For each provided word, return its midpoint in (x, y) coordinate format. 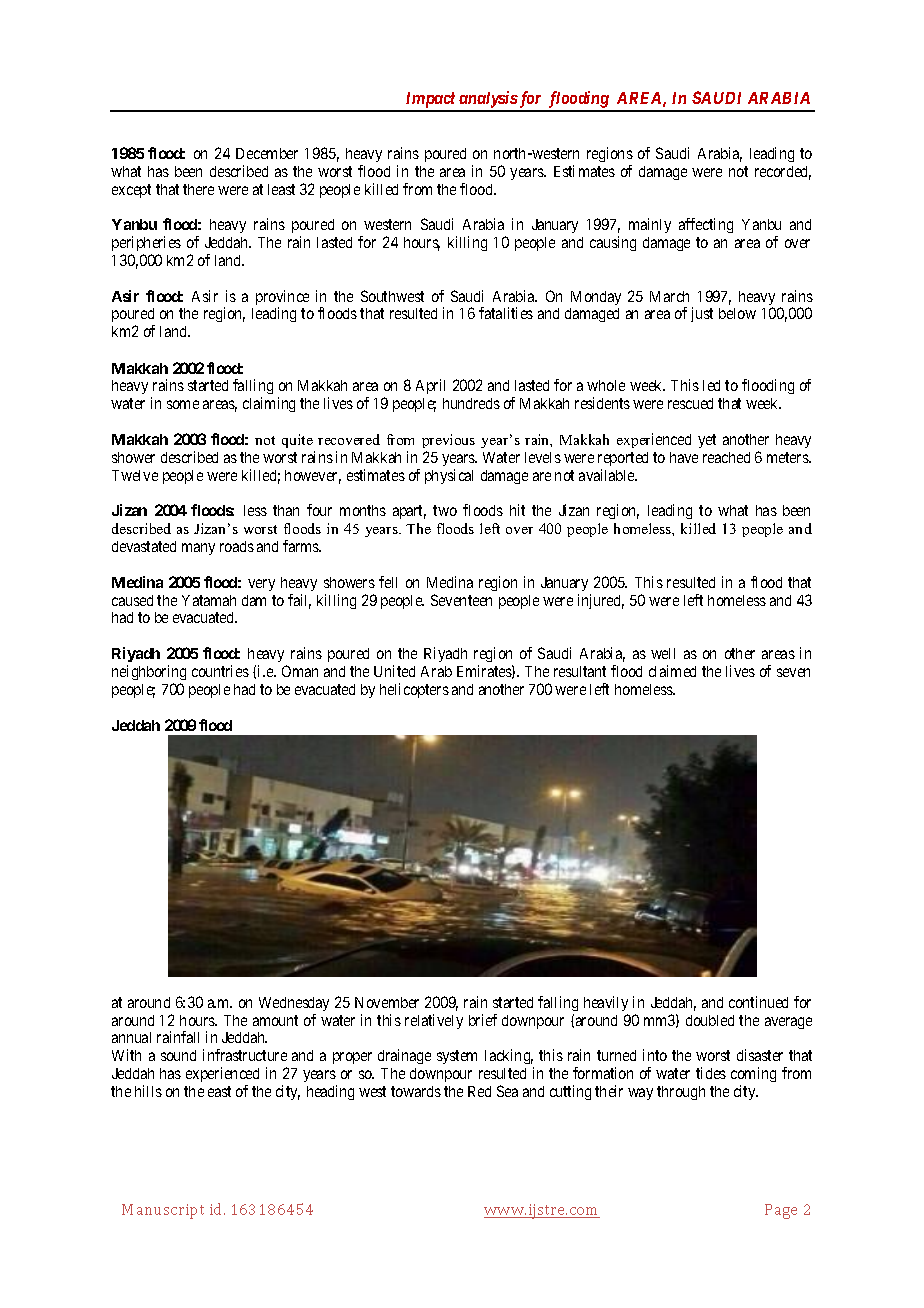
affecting (706, 225)
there (198, 189)
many (198, 549)
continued (758, 1002)
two (445, 510)
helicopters (414, 690)
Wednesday (294, 1004)
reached (726, 457)
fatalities (506, 313)
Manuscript (163, 1211)
